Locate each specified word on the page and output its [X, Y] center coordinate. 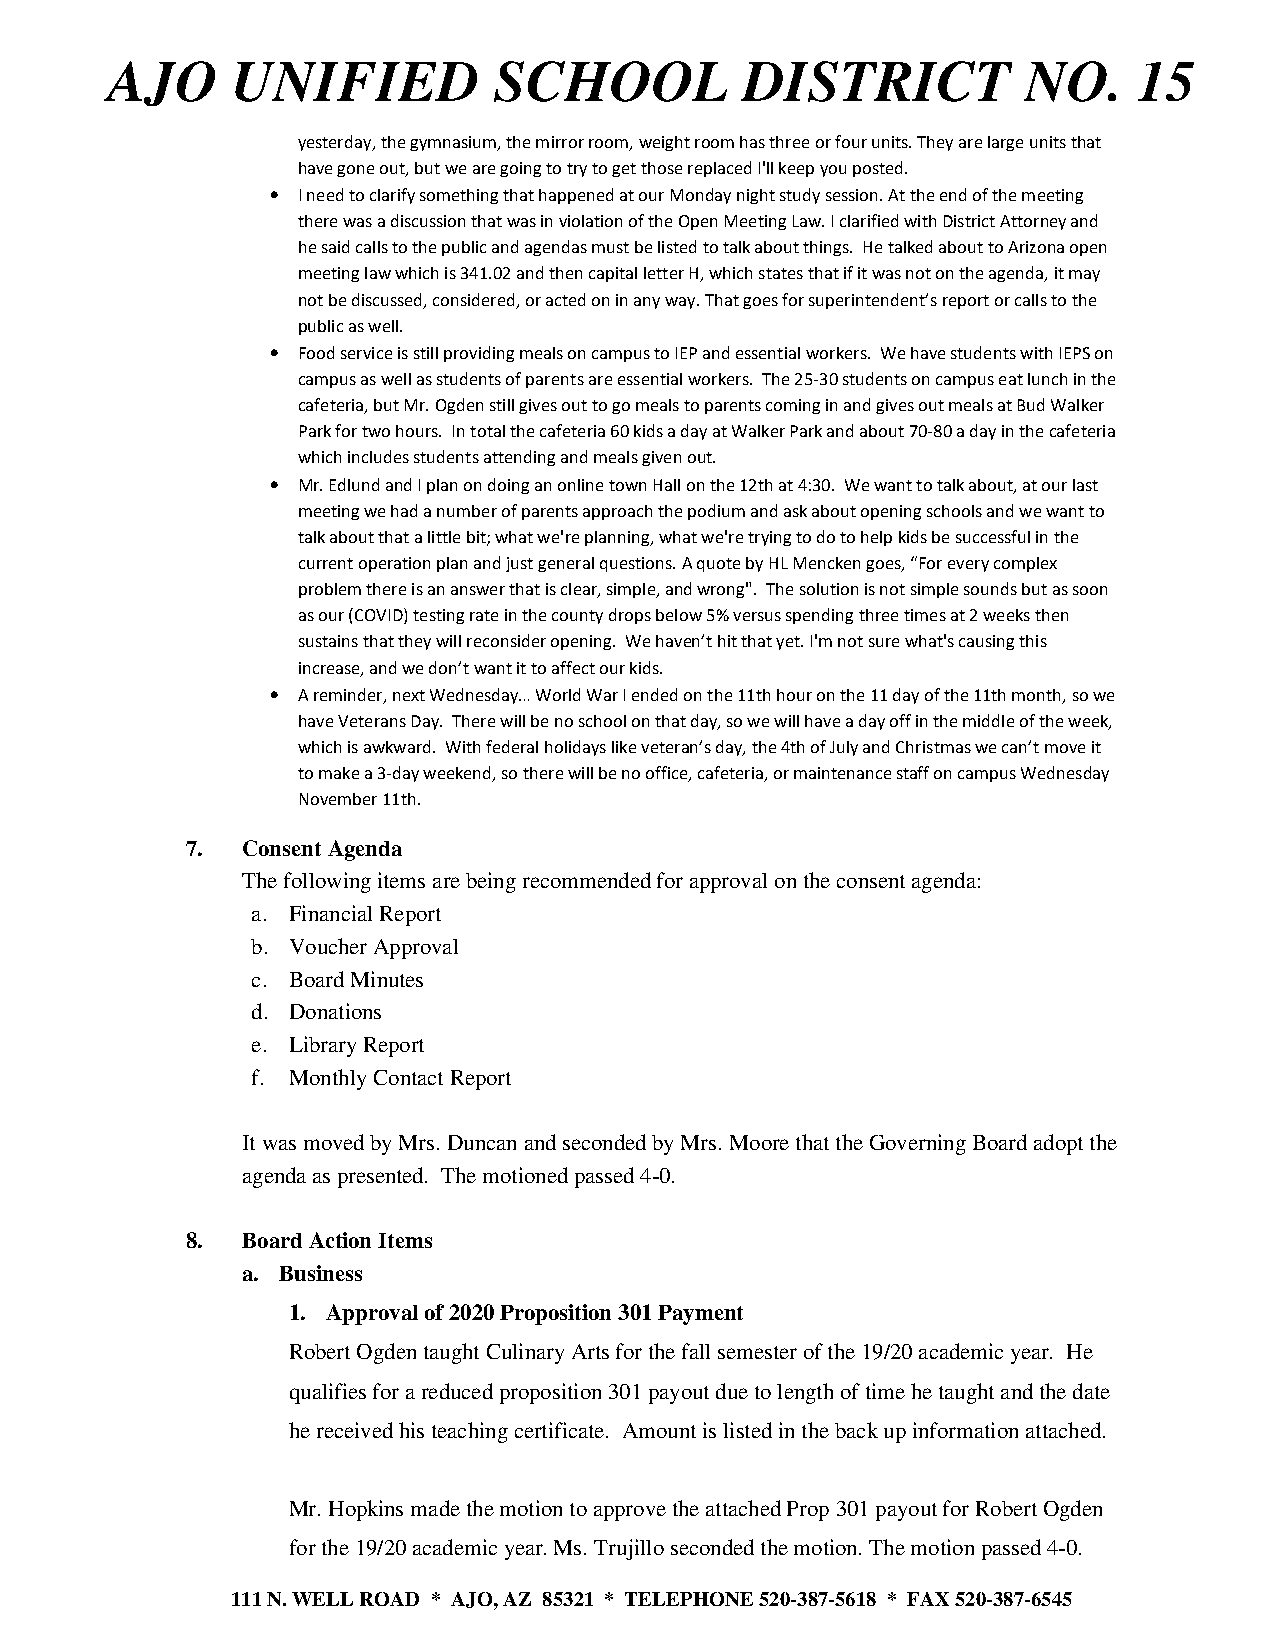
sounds [990, 588]
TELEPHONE [689, 1599]
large [1005, 143]
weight [664, 143]
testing [438, 616]
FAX [928, 1599]
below [679, 615]
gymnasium [454, 143]
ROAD [389, 1599]
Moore [759, 1142]
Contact [408, 1077]
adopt [1058, 1144]
